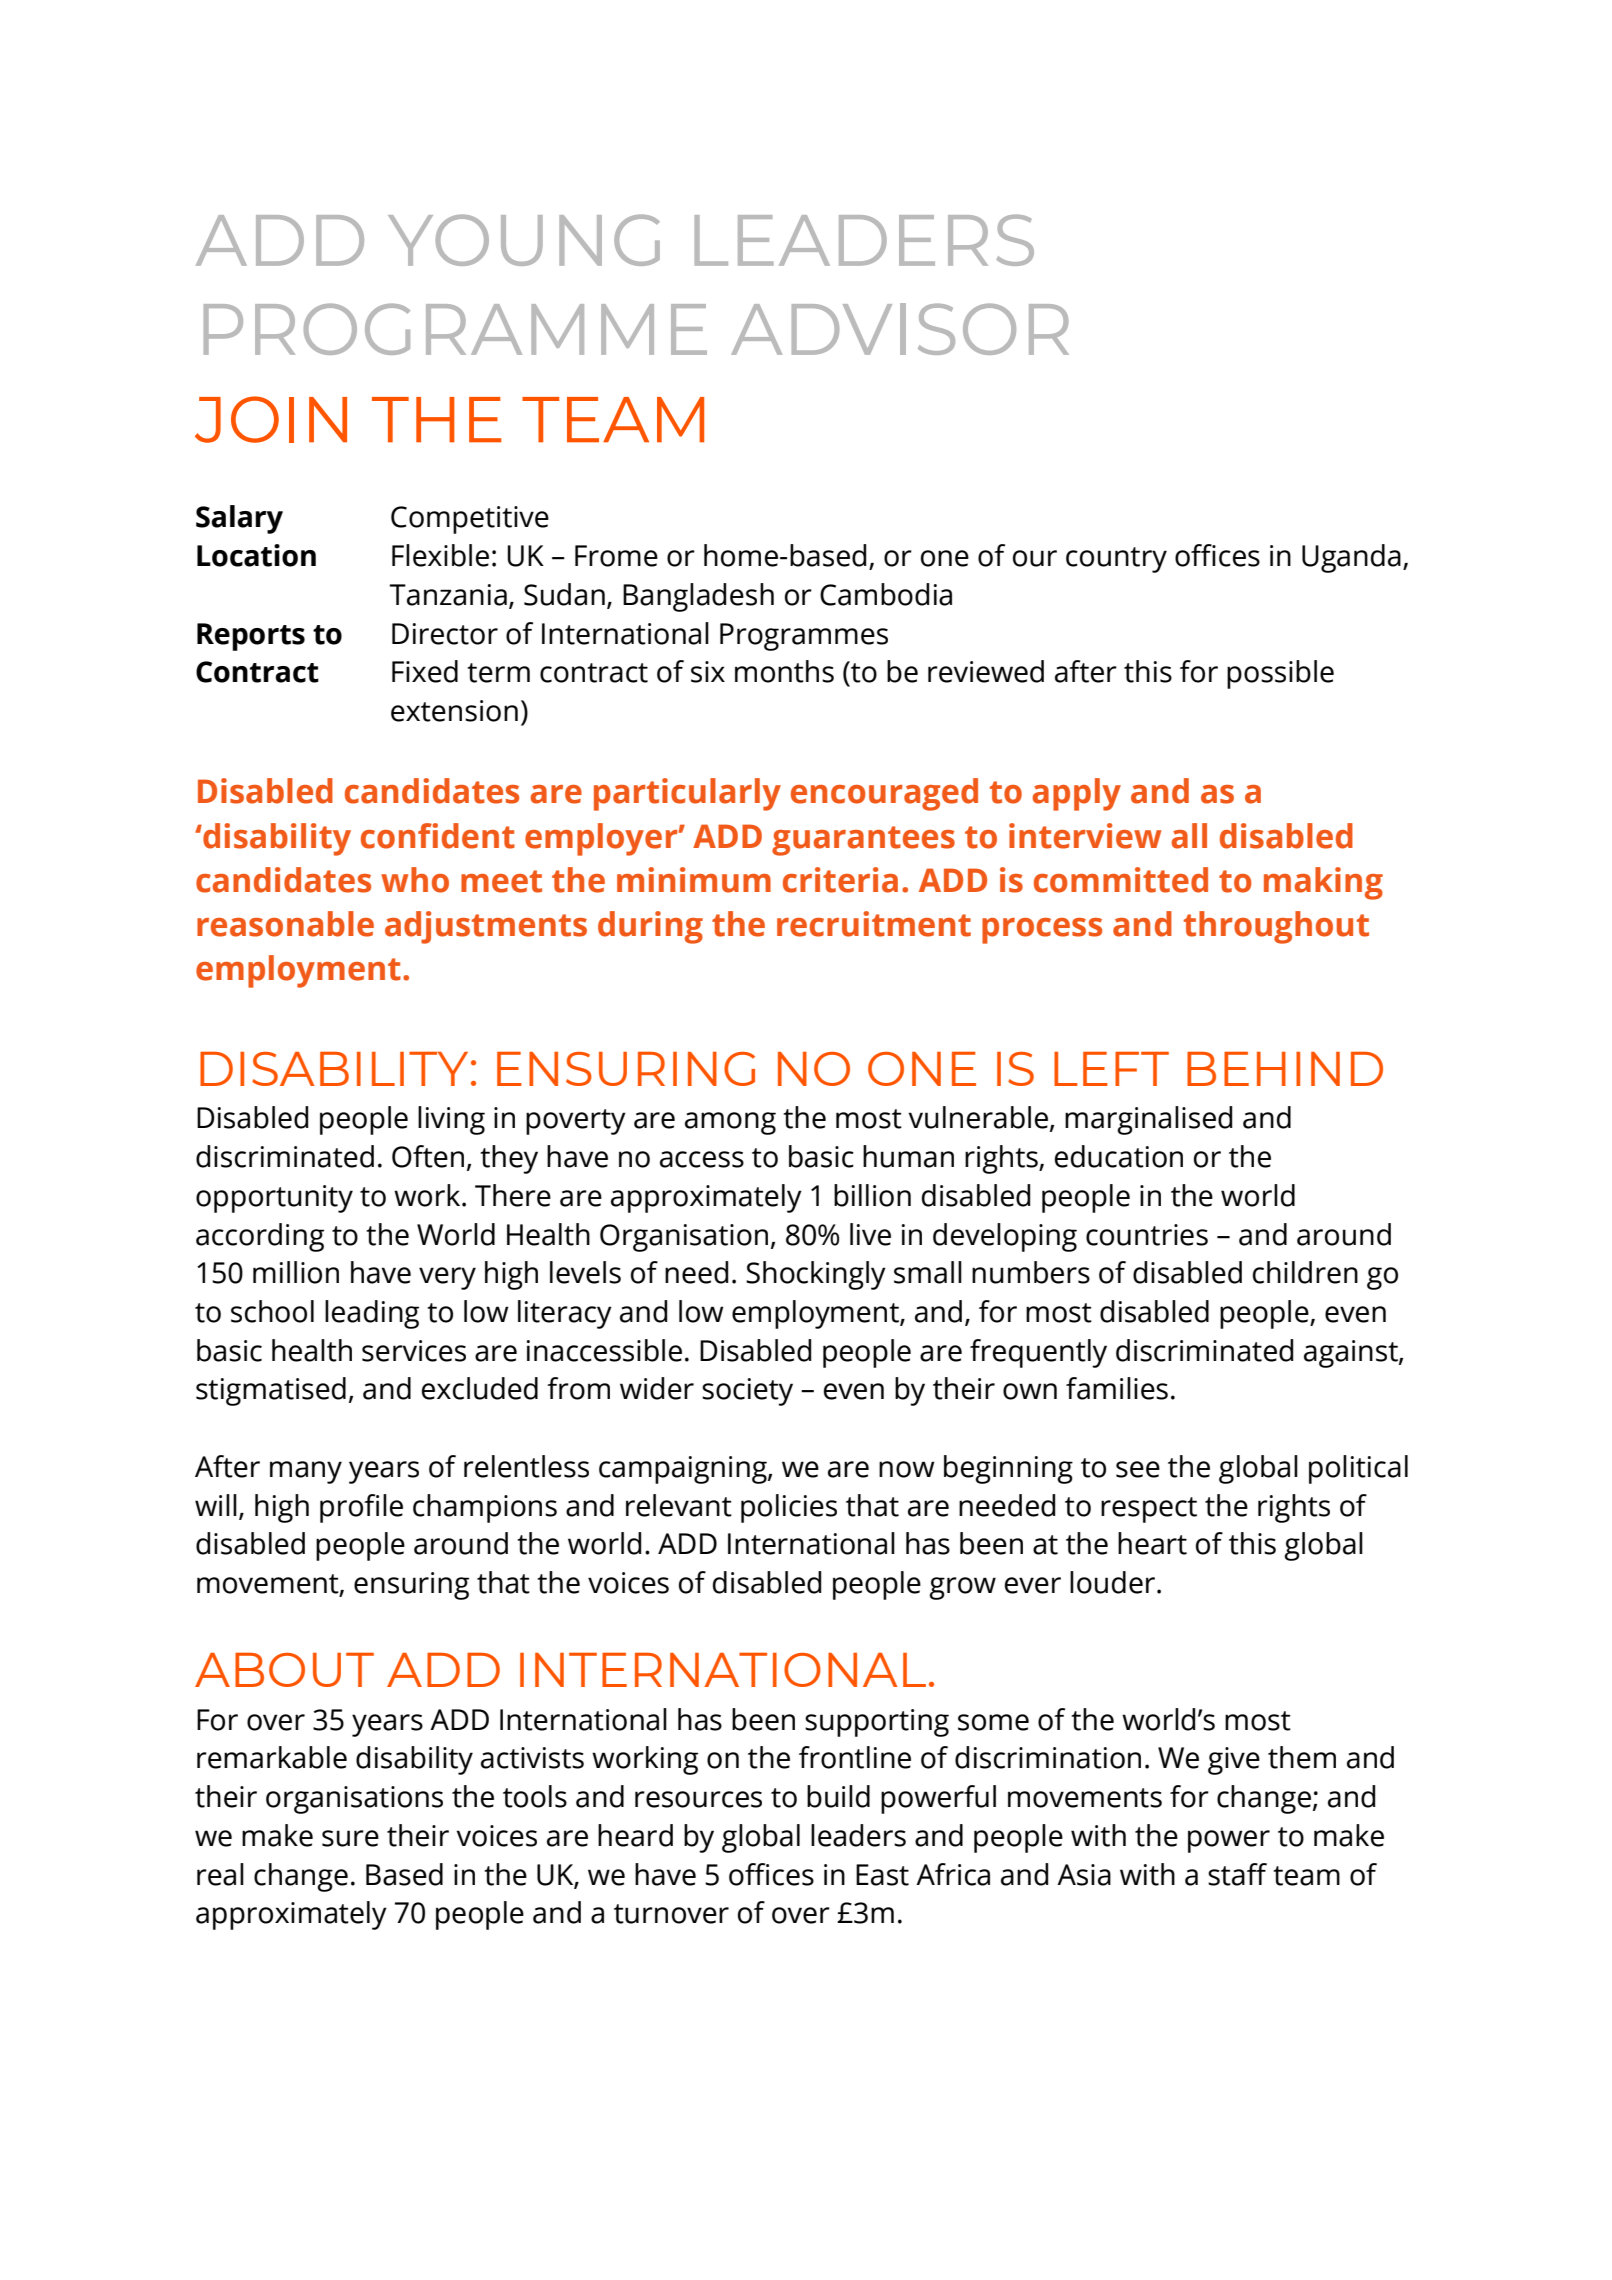 The width and height of the screenshot is (1612, 2280). Describe the element at coordinates (524, 240) in the screenshot. I see `YOUNG` at that location.
